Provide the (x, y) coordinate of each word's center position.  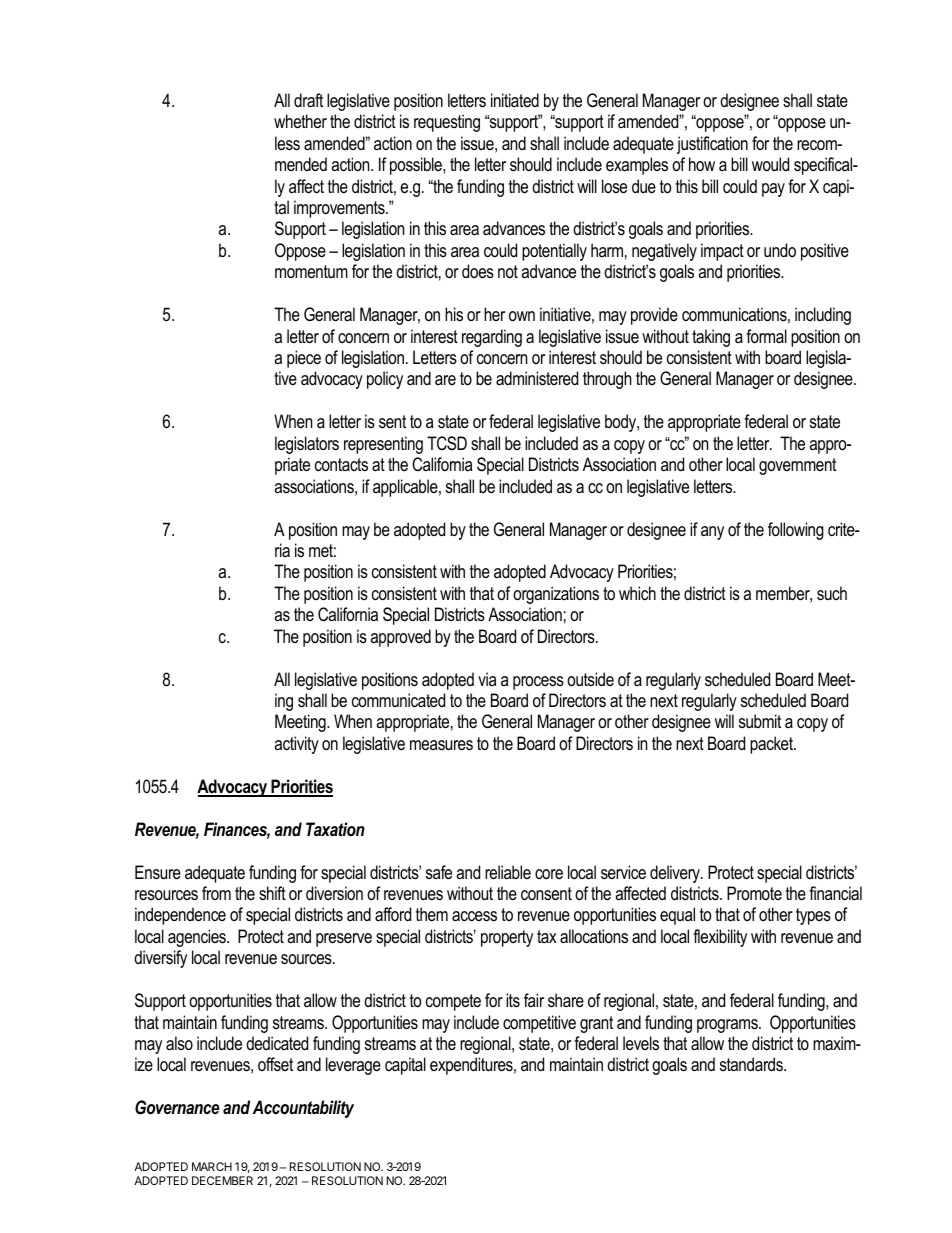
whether (300, 121)
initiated (515, 100)
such (832, 593)
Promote (754, 893)
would (770, 164)
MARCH (212, 1166)
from (216, 893)
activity (296, 745)
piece (304, 359)
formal (766, 336)
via (487, 679)
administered (537, 378)
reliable (508, 872)
